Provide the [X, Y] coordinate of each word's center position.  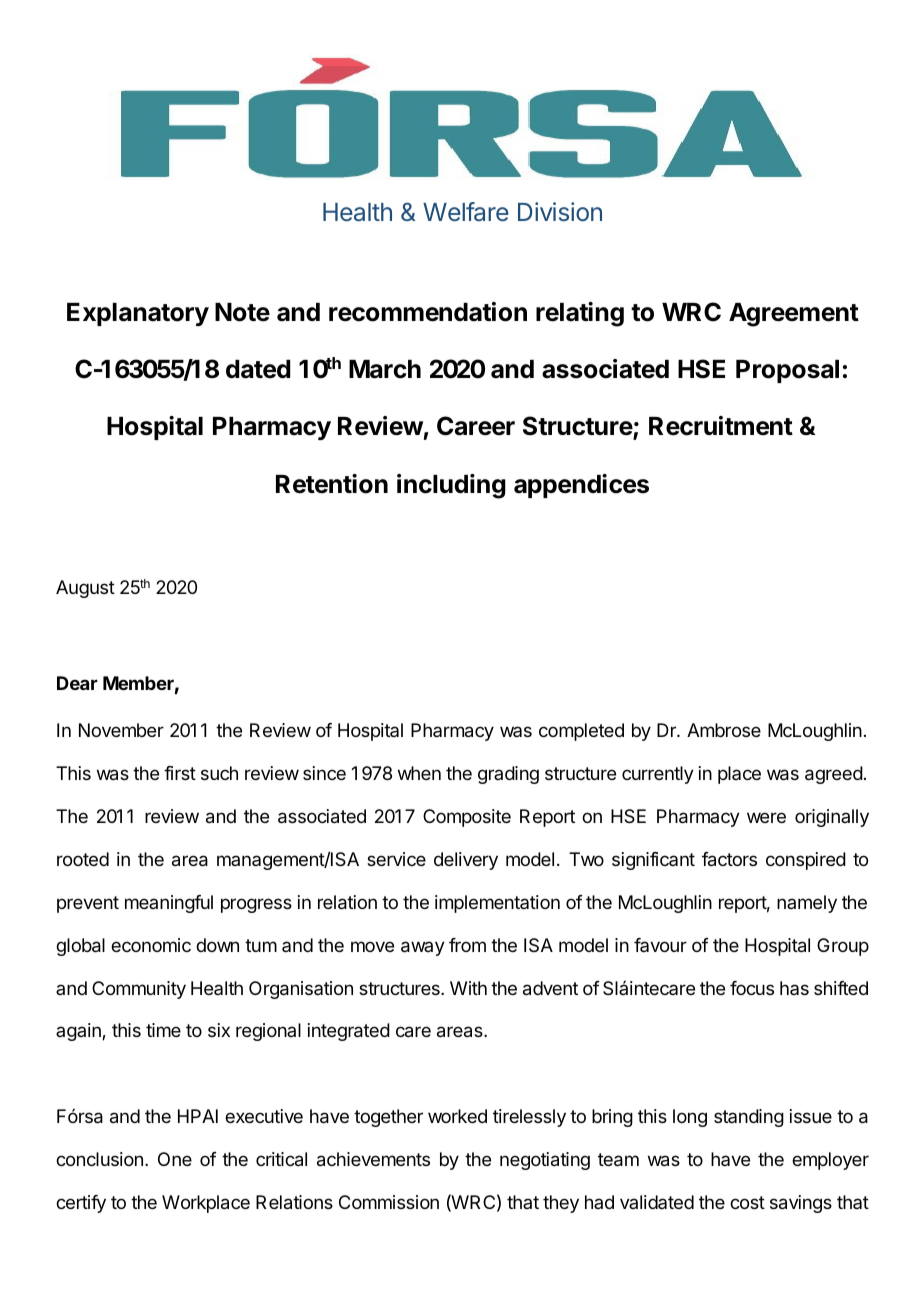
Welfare [466, 212]
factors [729, 859]
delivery [466, 861]
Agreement [794, 315]
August [85, 589]
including [451, 486]
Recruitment [721, 426]
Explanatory [138, 314]
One [175, 1159]
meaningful [169, 904]
